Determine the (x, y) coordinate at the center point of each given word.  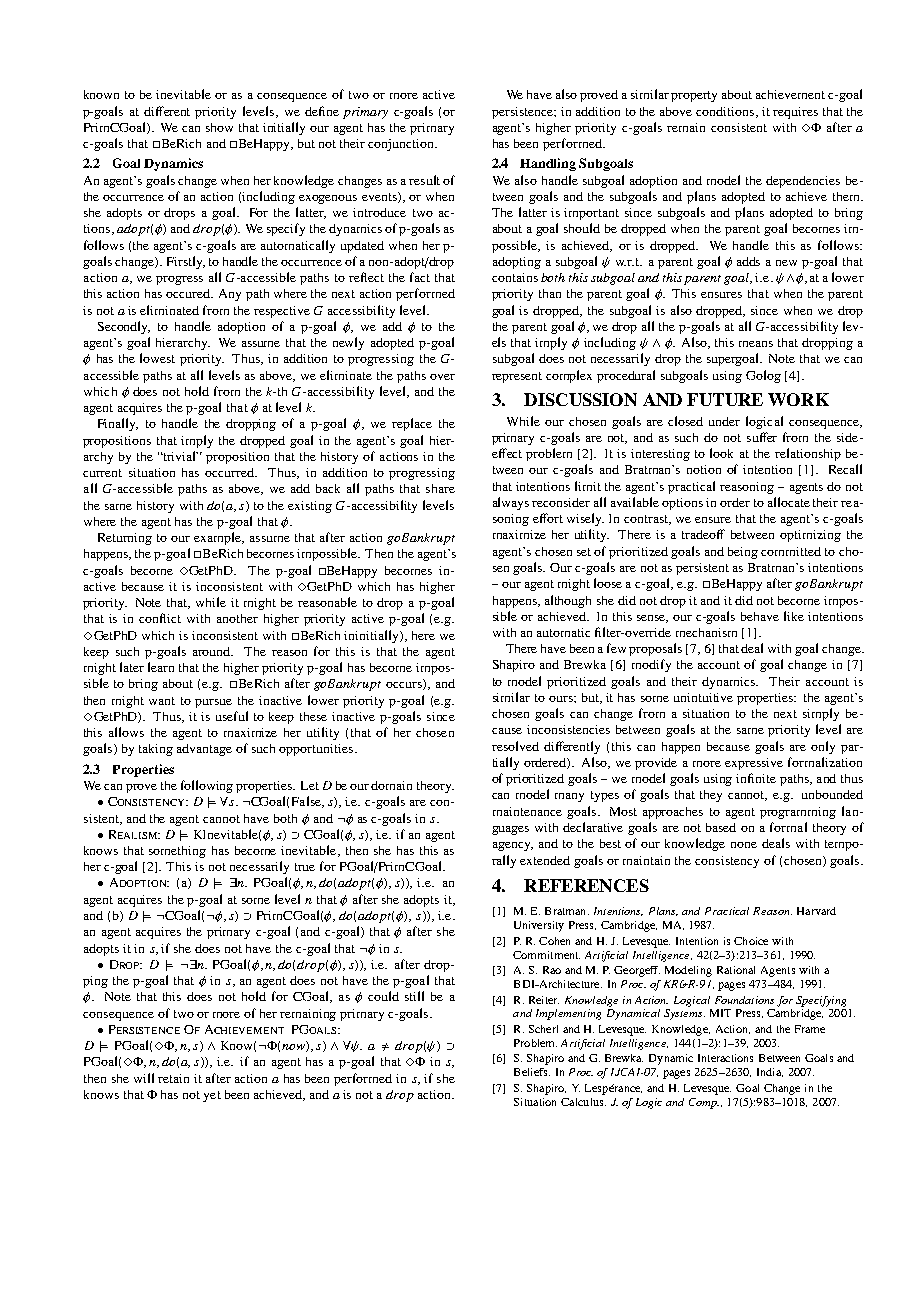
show (219, 127)
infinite (756, 778)
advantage (204, 750)
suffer (762, 437)
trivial (180, 456)
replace (412, 424)
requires (795, 113)
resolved (515, 746)
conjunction (402, 145)
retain (173, 1078)
